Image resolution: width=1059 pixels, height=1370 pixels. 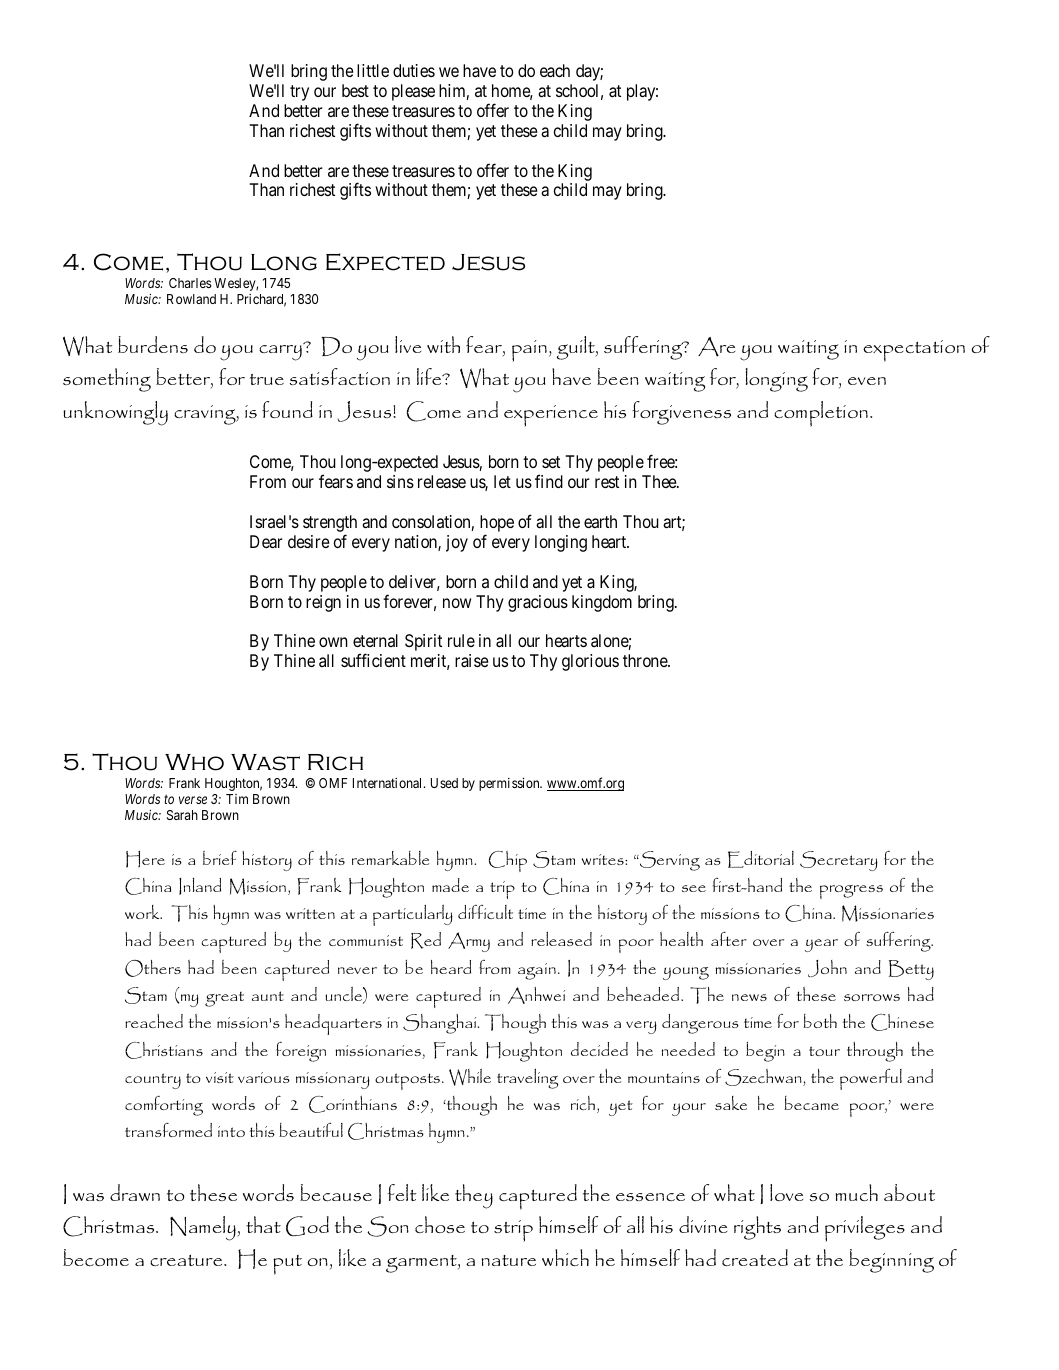 I want to click on Namely, so click(x=204, y=1228).
